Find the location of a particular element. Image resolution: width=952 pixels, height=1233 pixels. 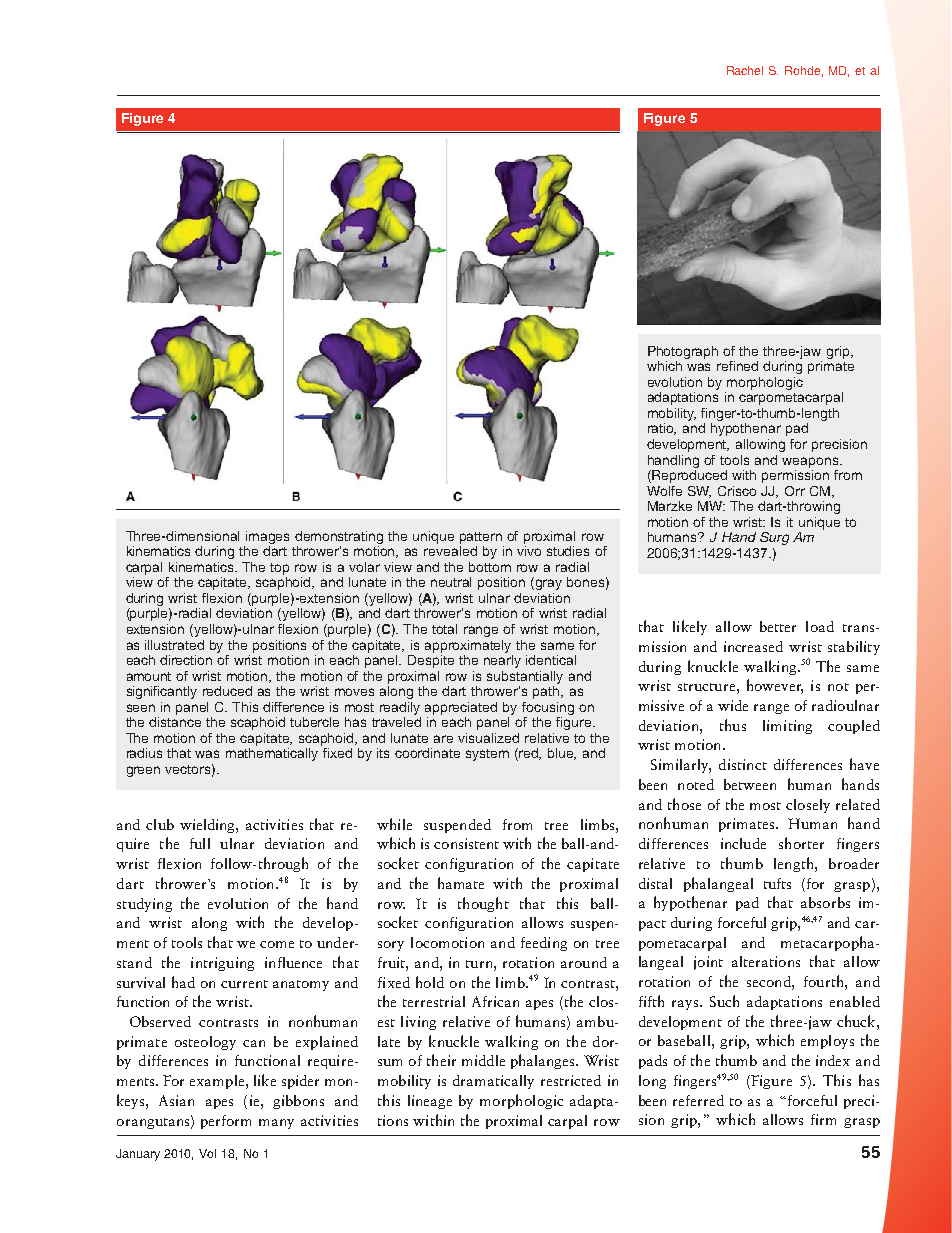

Rachel is located at coordinates (745, 70).
